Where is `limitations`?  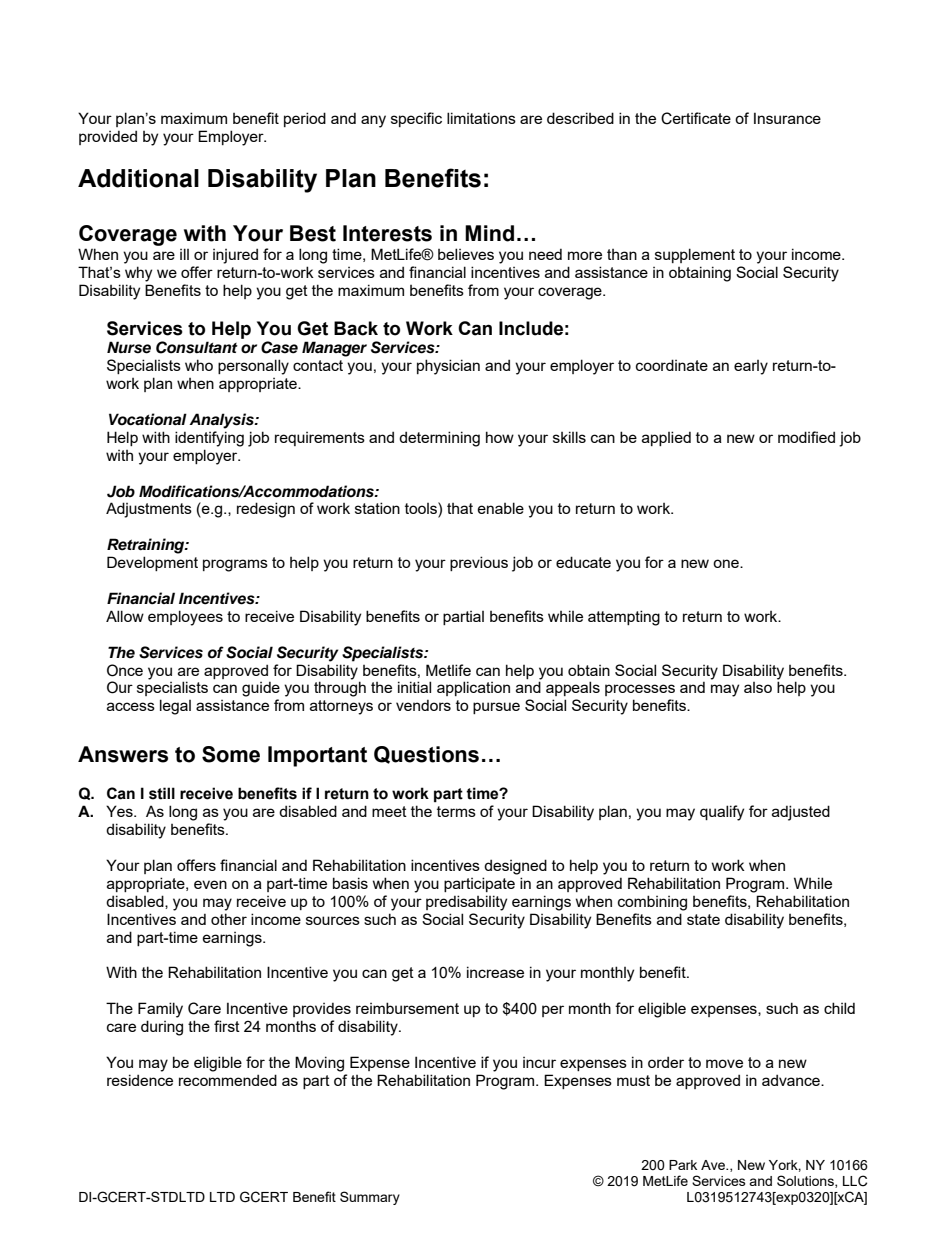
limitations is located at coordinates (481, 118).
